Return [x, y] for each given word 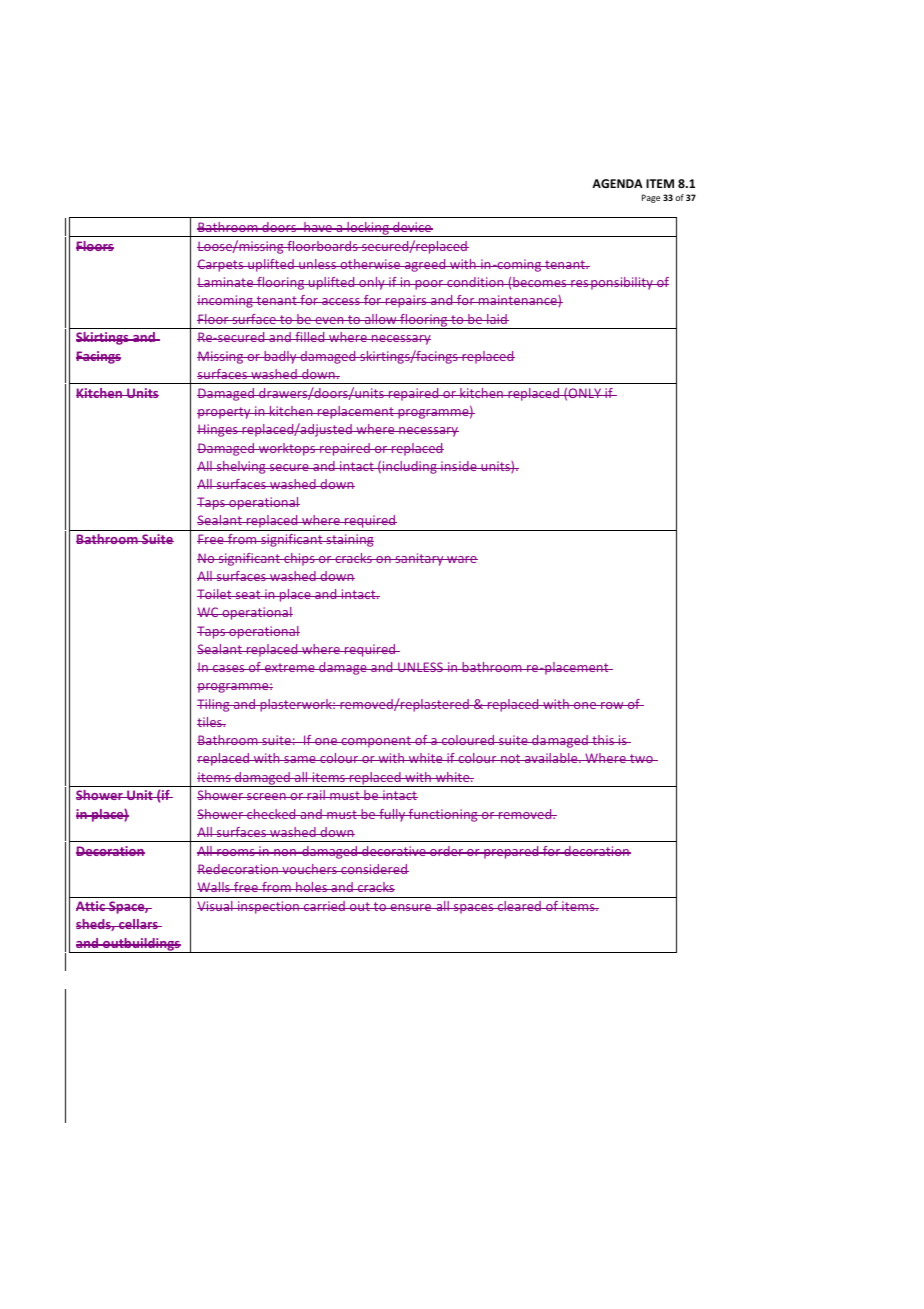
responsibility [612, 283]
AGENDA [617, 183]
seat [248, 594]
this [603, 740]
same [300, 759]
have [318, 227]
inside [459, 466]
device [412, 227]
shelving [241, 467]
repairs [406, 301]
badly [280, 357]
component [376, 742]
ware [461, 559]
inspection [268, 907]
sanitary [419, 559]
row [612, 705]
